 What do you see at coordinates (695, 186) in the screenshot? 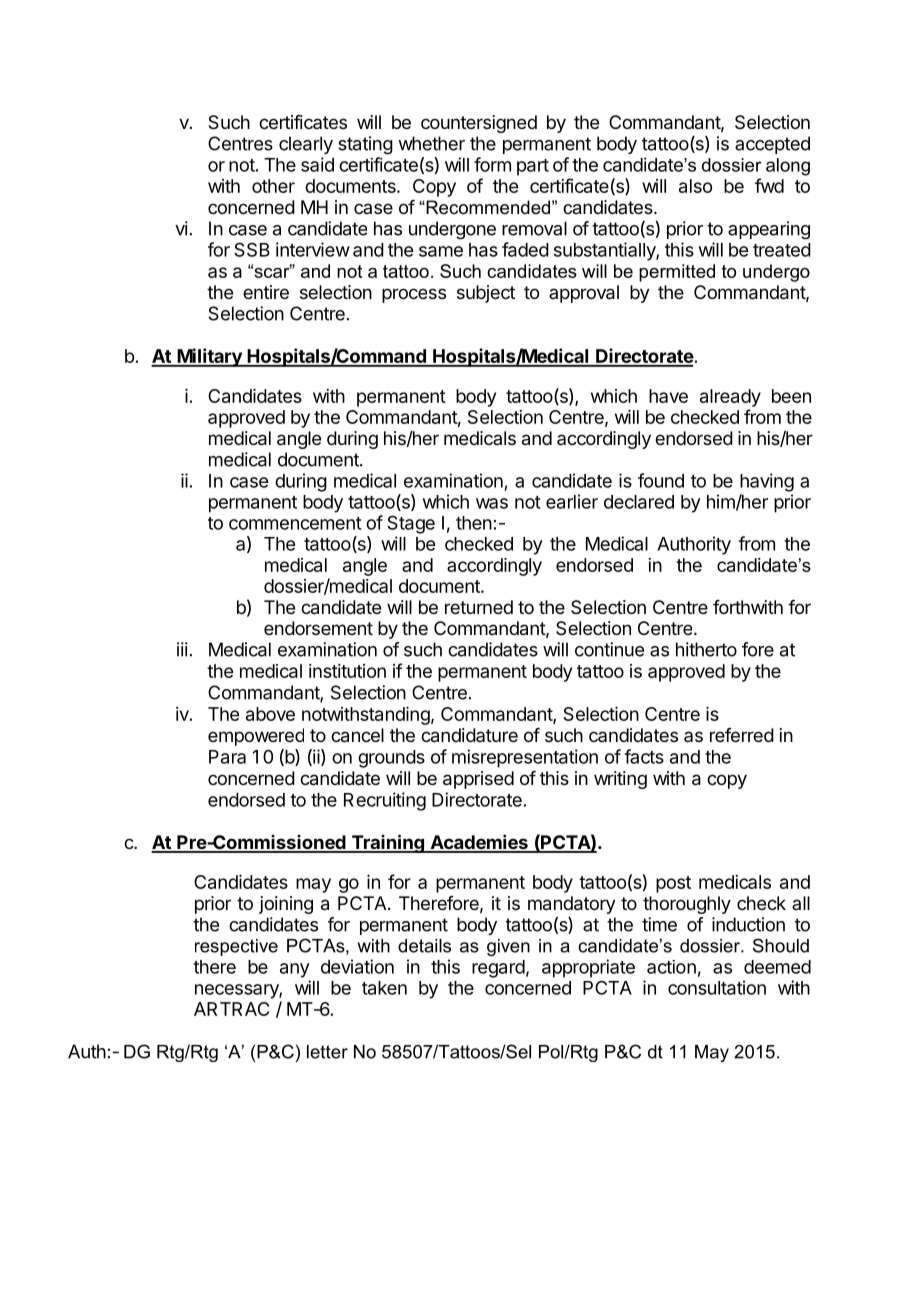
I see `also` at bounding box center [695, 186].
